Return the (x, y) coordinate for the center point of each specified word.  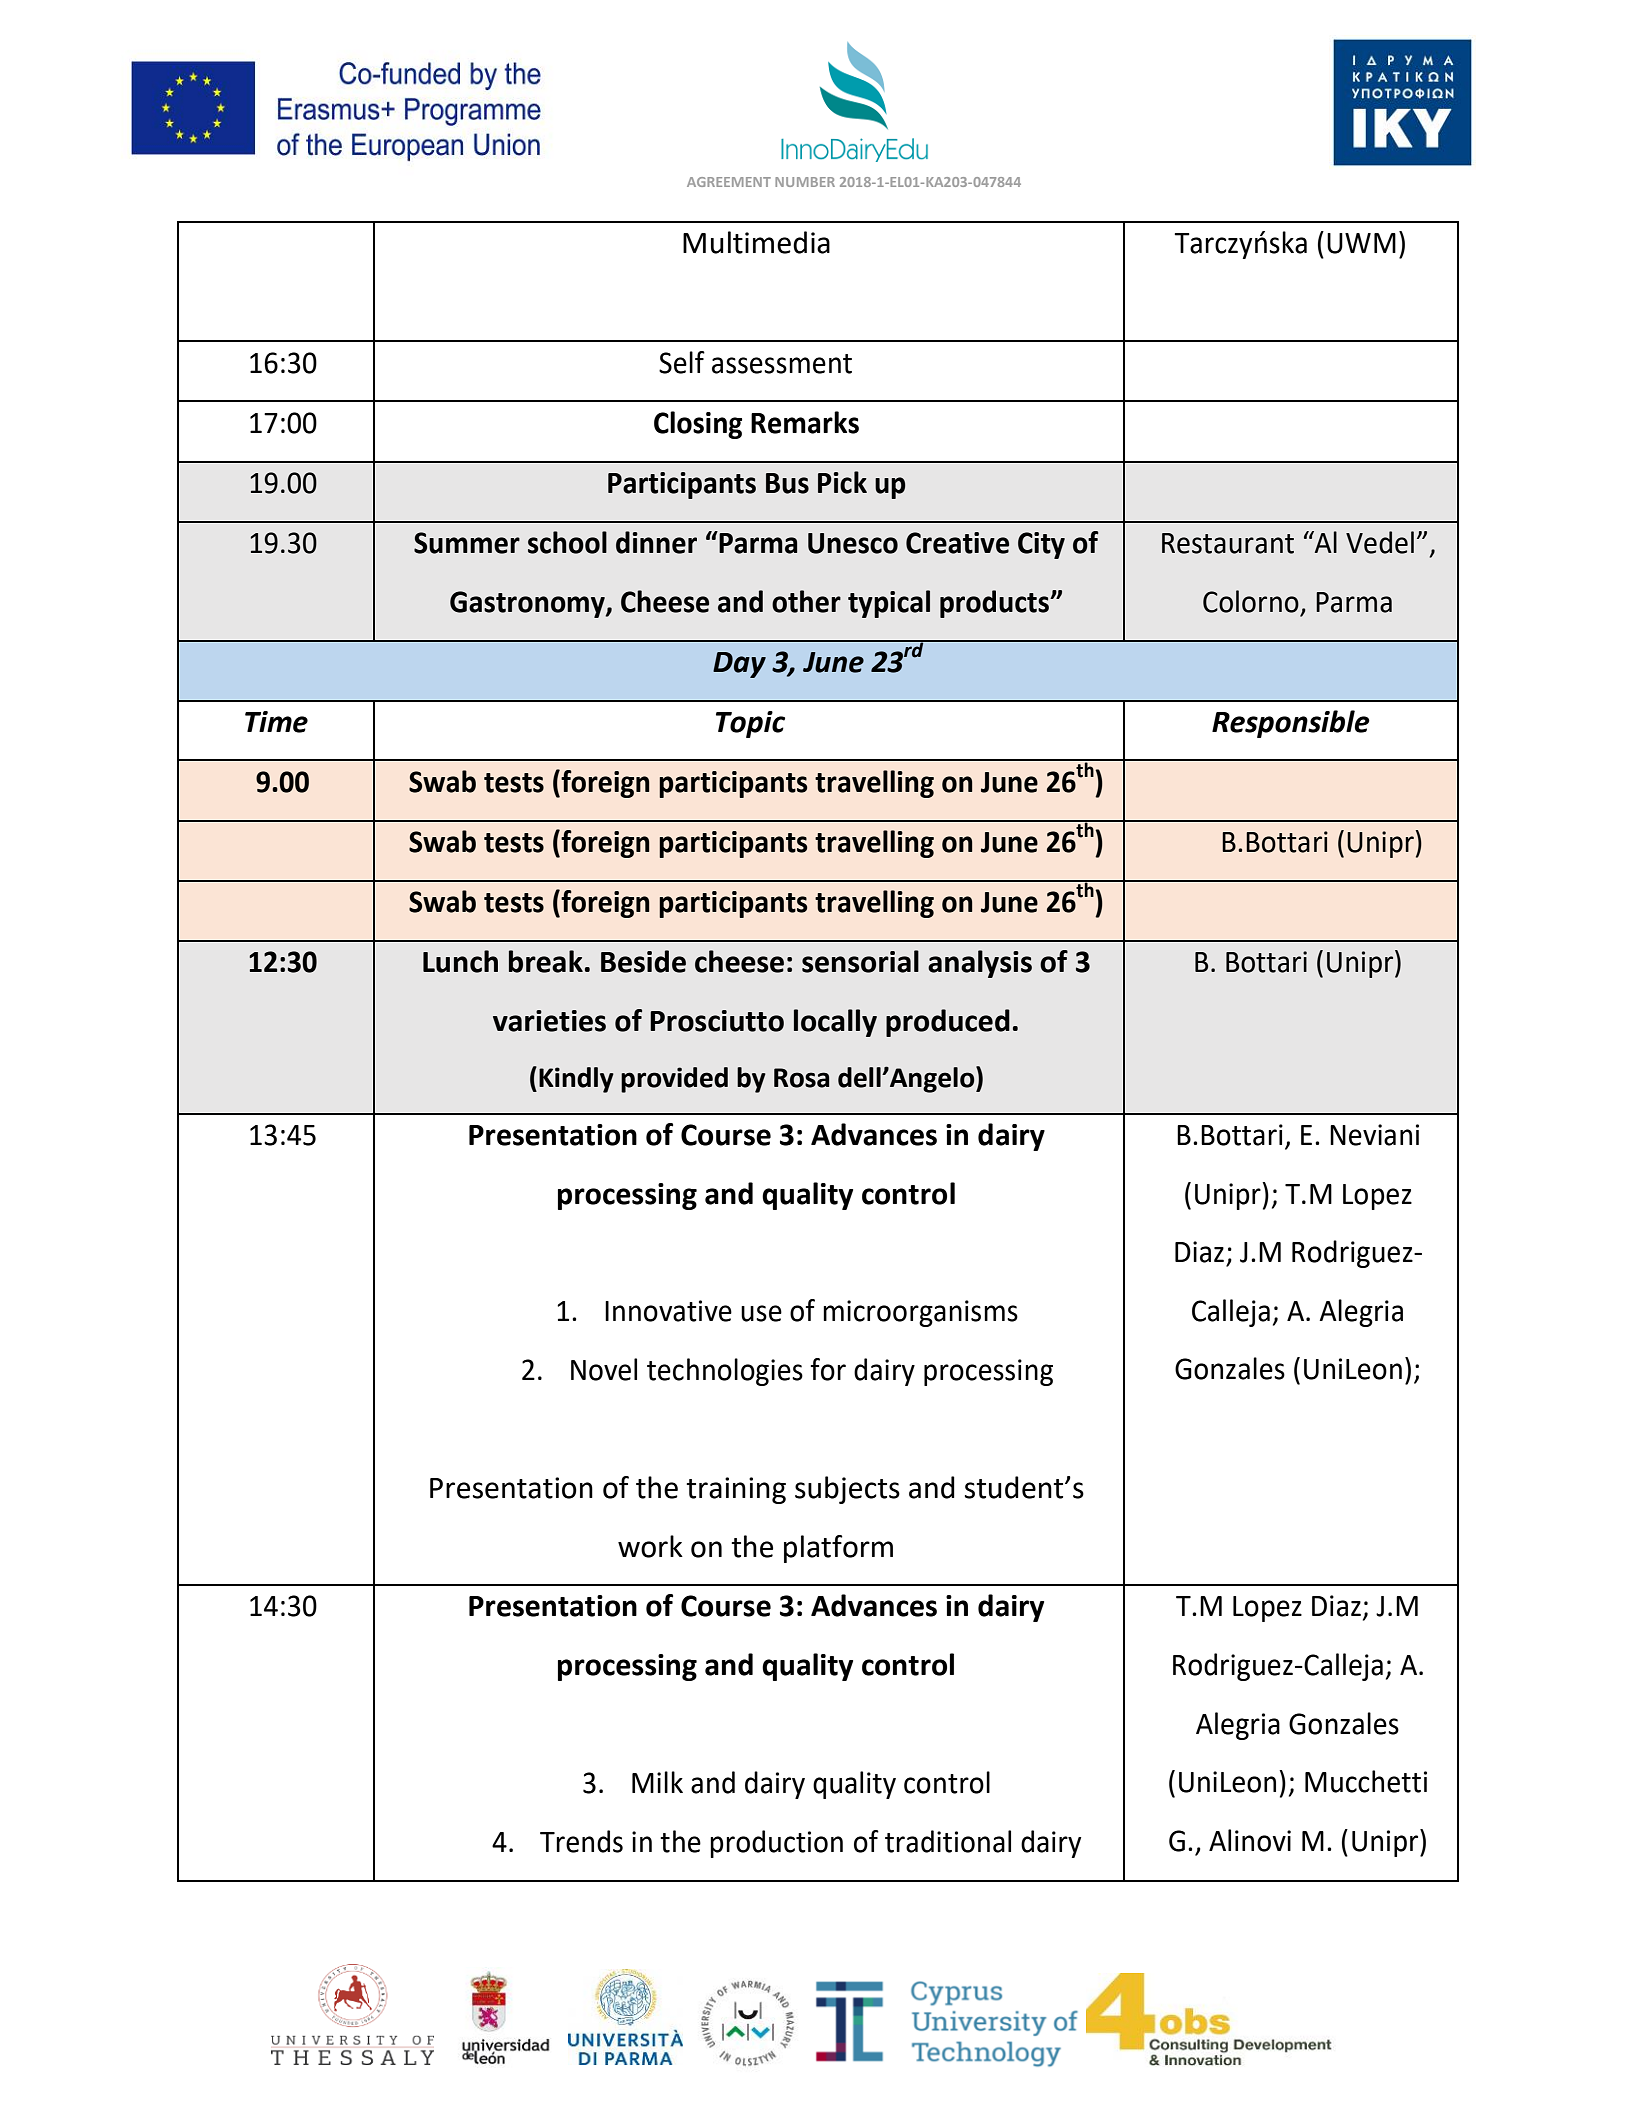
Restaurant (1228, 543)
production (776, 1844)
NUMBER (805, 182)
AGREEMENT (729, 182)
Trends (581, 1841)
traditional (948, 1841)
